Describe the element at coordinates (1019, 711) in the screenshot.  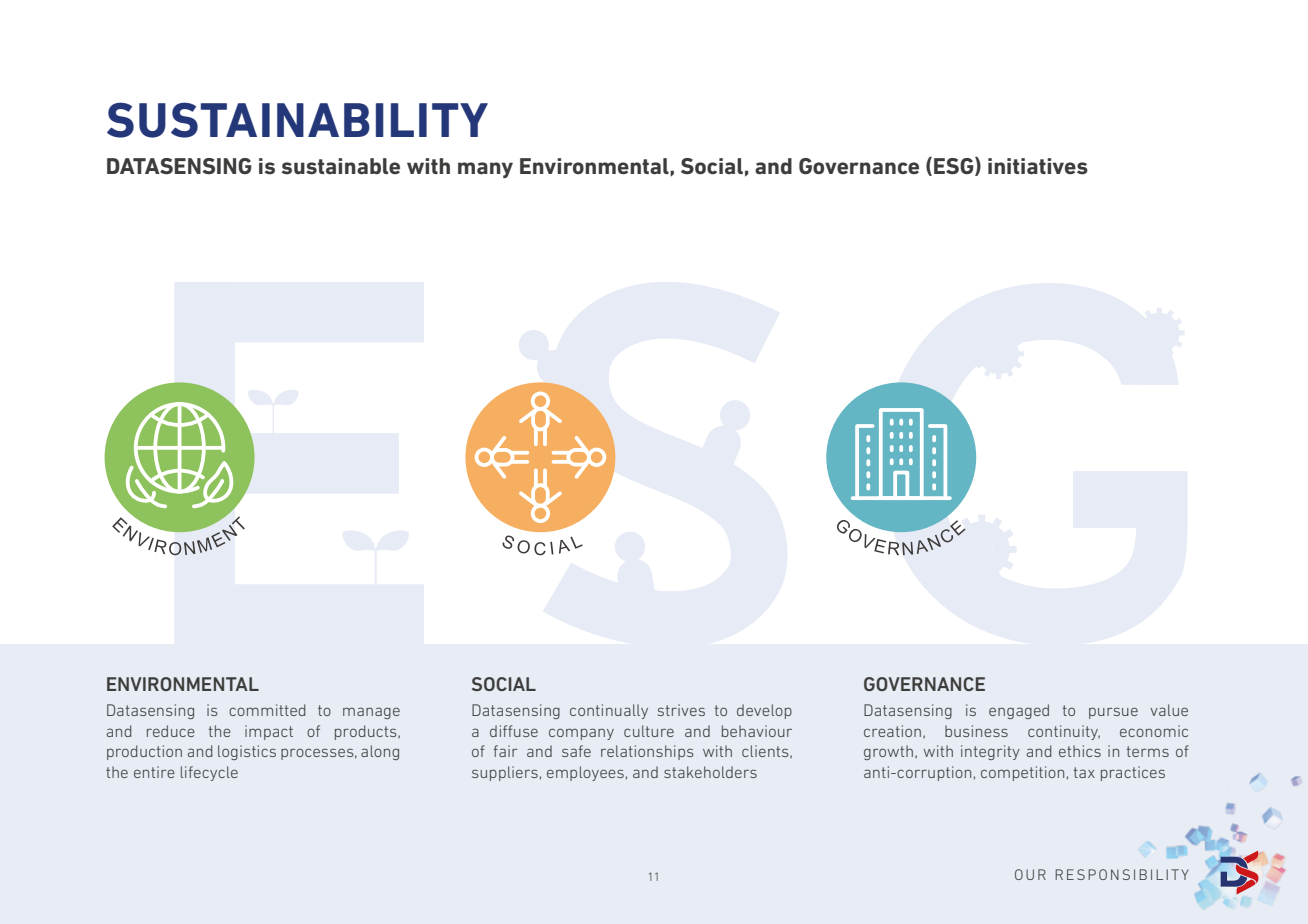
I see `engaged` at that location.
